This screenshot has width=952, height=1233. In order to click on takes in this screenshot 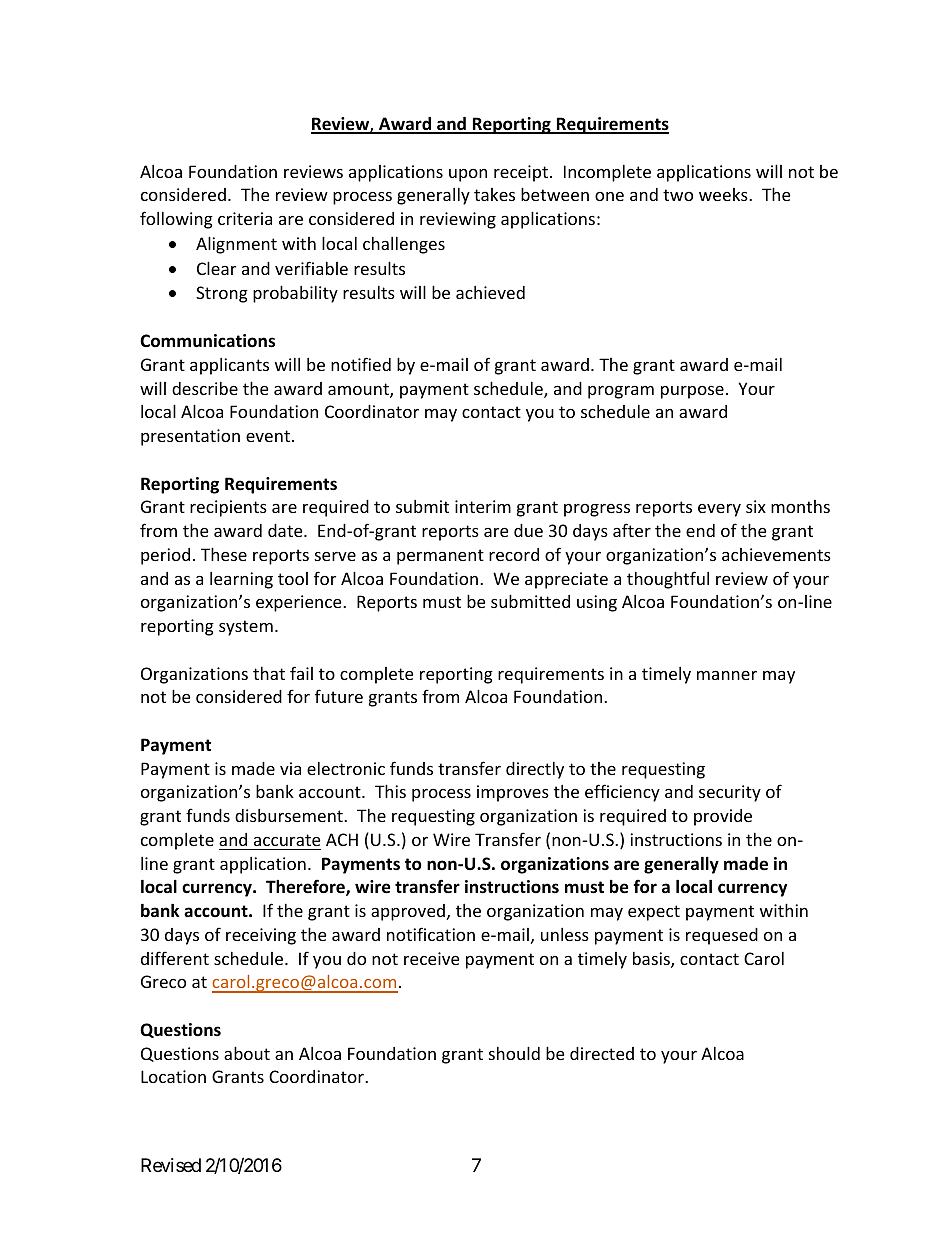, I will do `click(494, 194)`.
